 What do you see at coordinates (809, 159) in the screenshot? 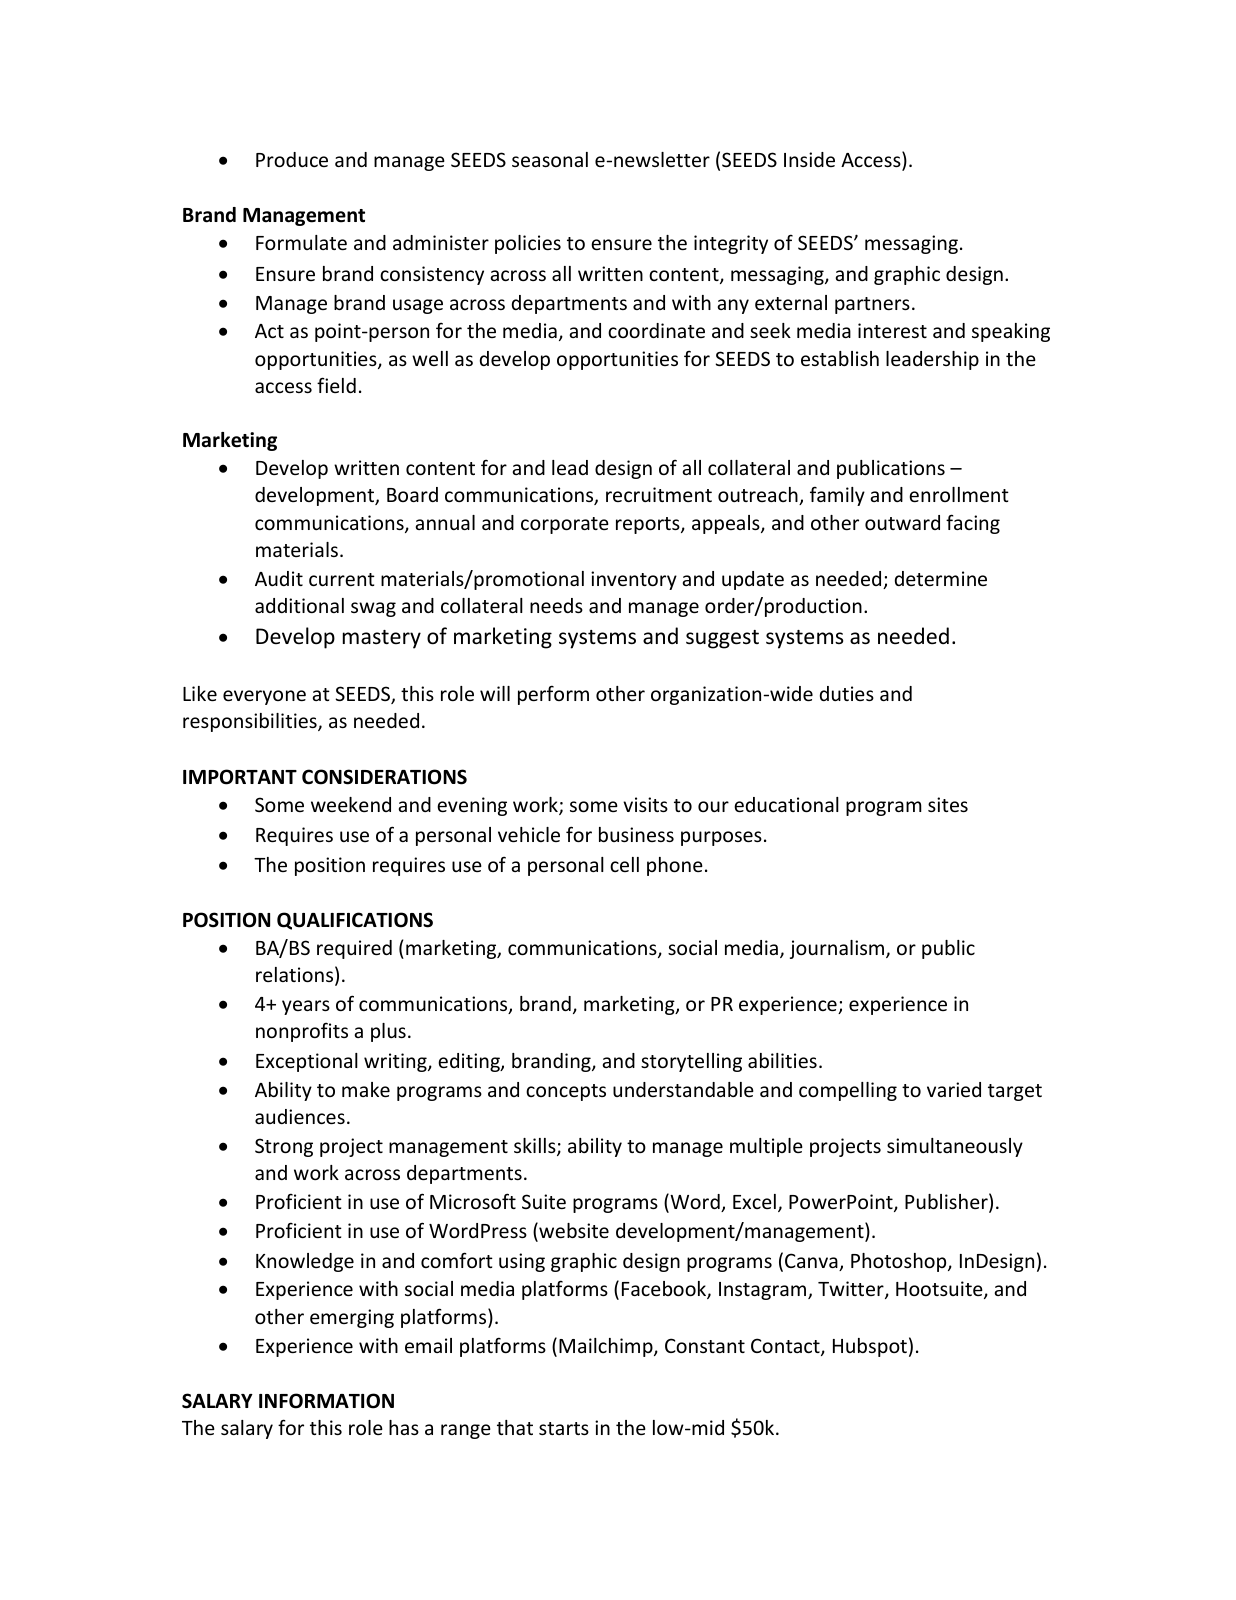
I see `Inside` at bounding box center [809, 159].
